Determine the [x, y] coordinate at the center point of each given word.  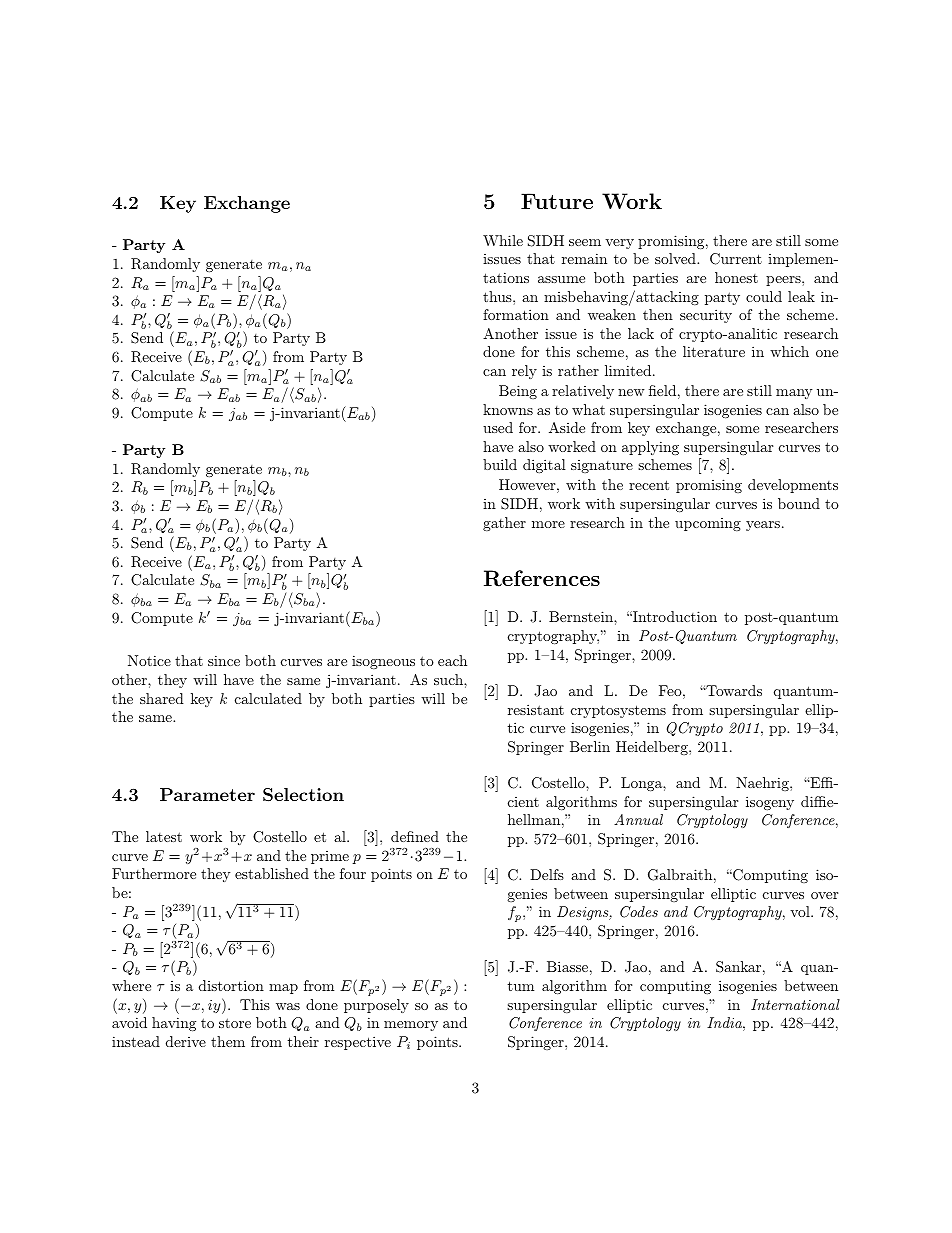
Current [736, 259]
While [503, 240]
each [452, 660]
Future [557, 201]
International [795, 1004]
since [224, 660]
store [235, 1023]
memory [411, 1026]
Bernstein [582, 616]
